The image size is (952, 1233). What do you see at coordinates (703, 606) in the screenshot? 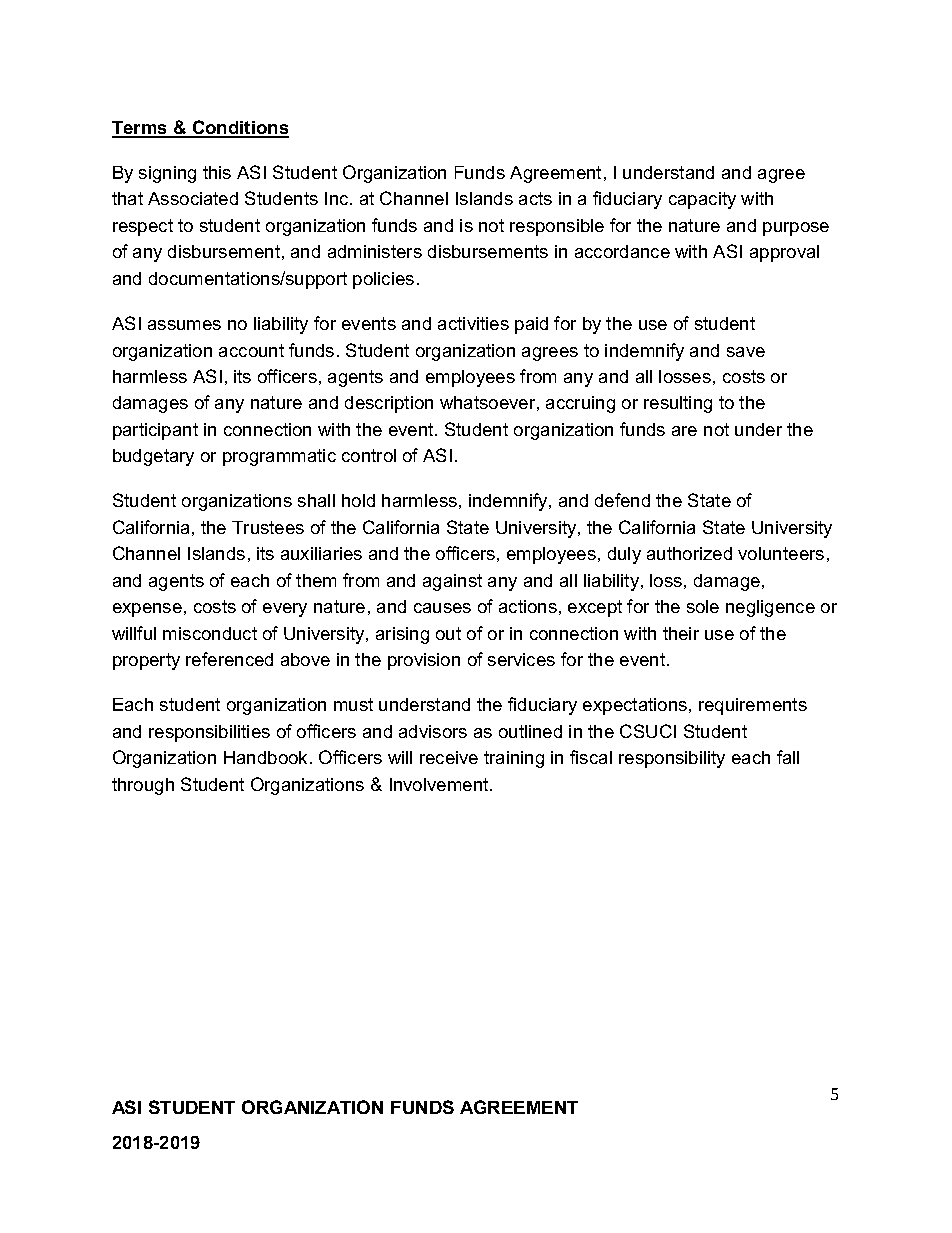
I see `sole` at bounding box center [703, 606].
